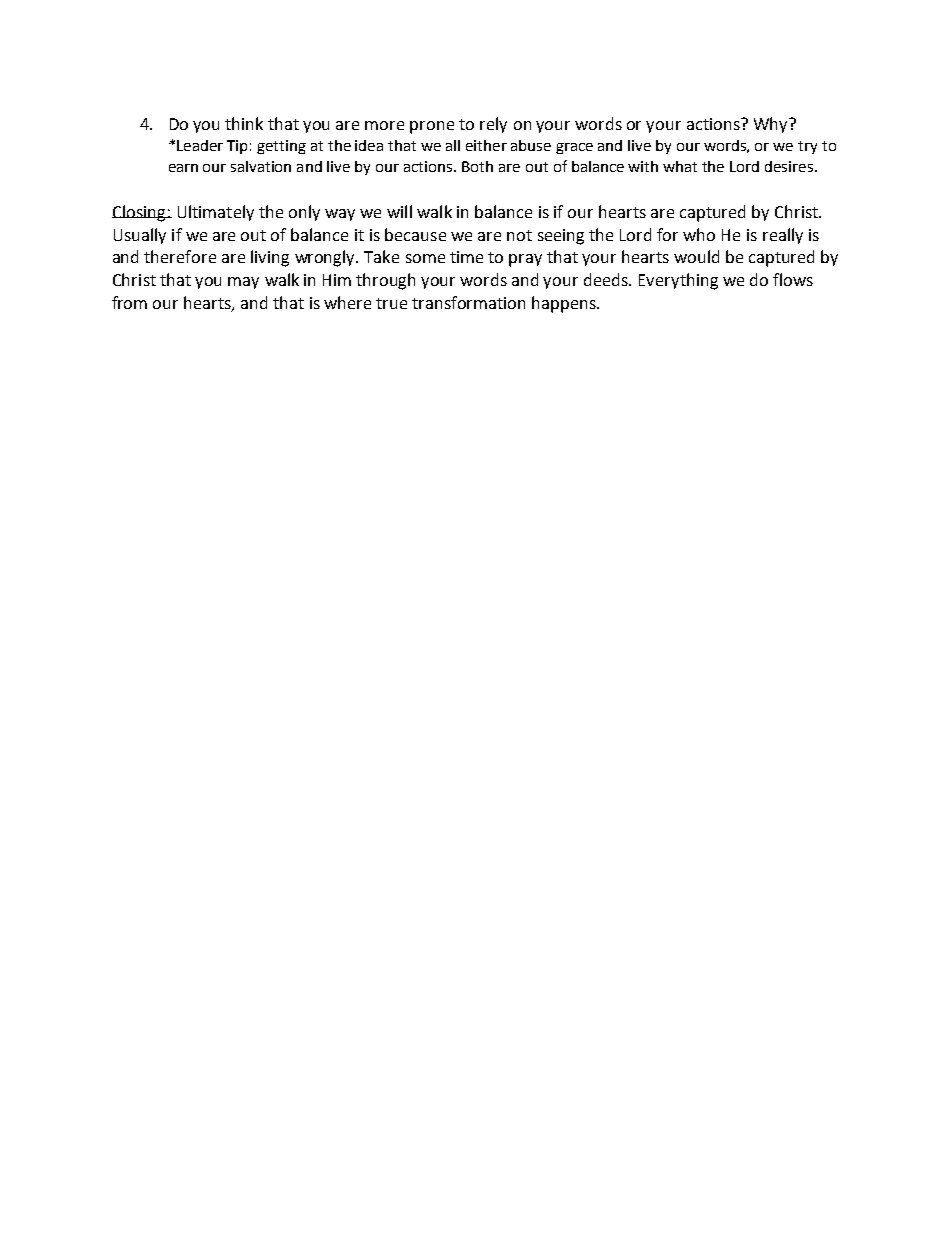  Describe the element at coordinates (477, 166) in the image. I see `Both` at that location.
